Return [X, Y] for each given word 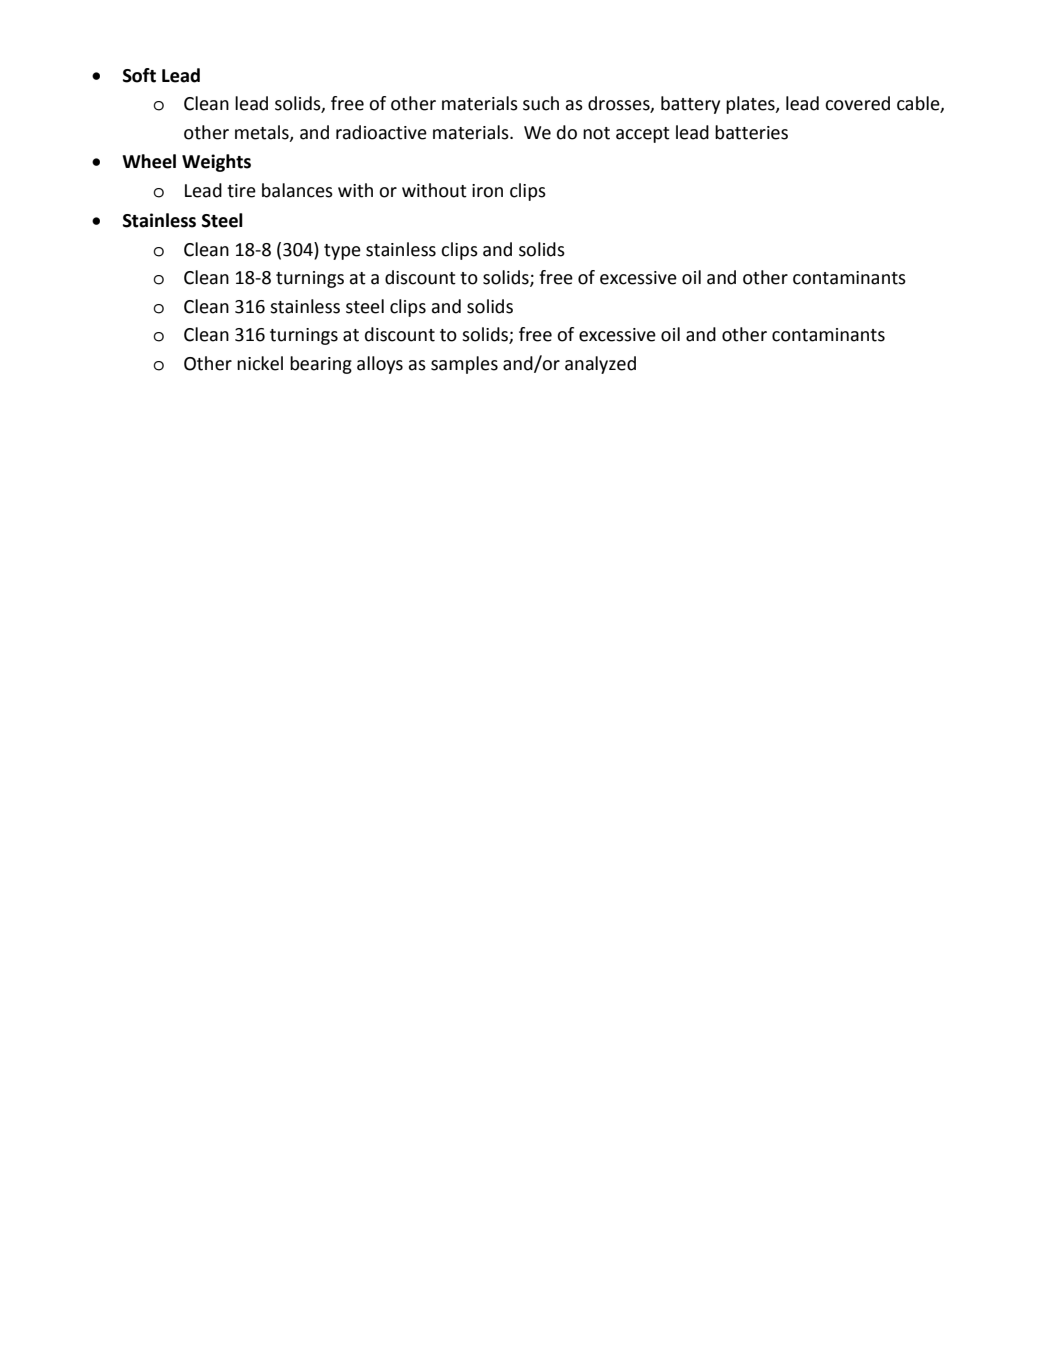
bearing [321, 365]
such [541, 103]
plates [751, 105]
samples [464, 365]
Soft [139, 75]
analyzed [600, 365]
